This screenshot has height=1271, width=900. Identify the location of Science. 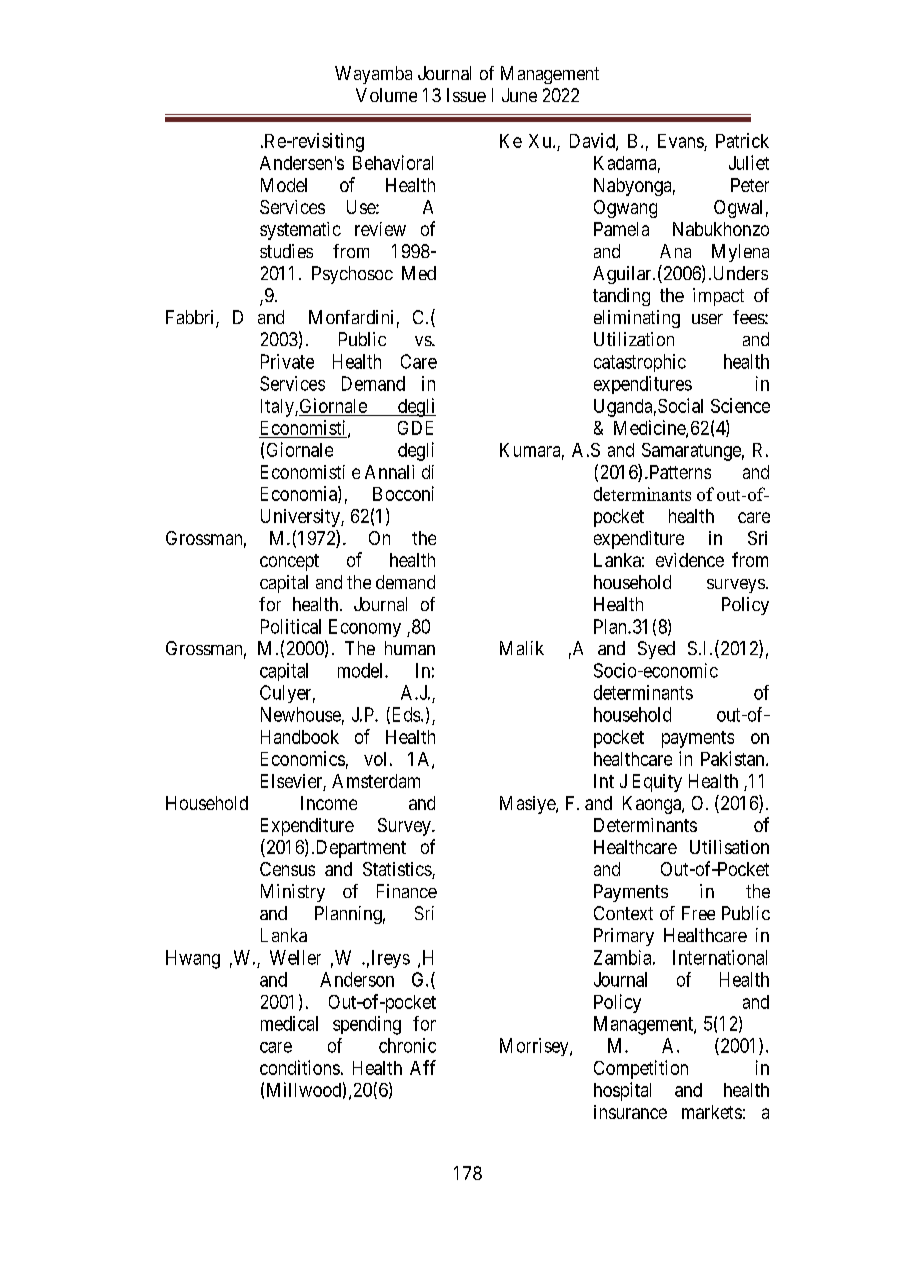
(740, 405).
